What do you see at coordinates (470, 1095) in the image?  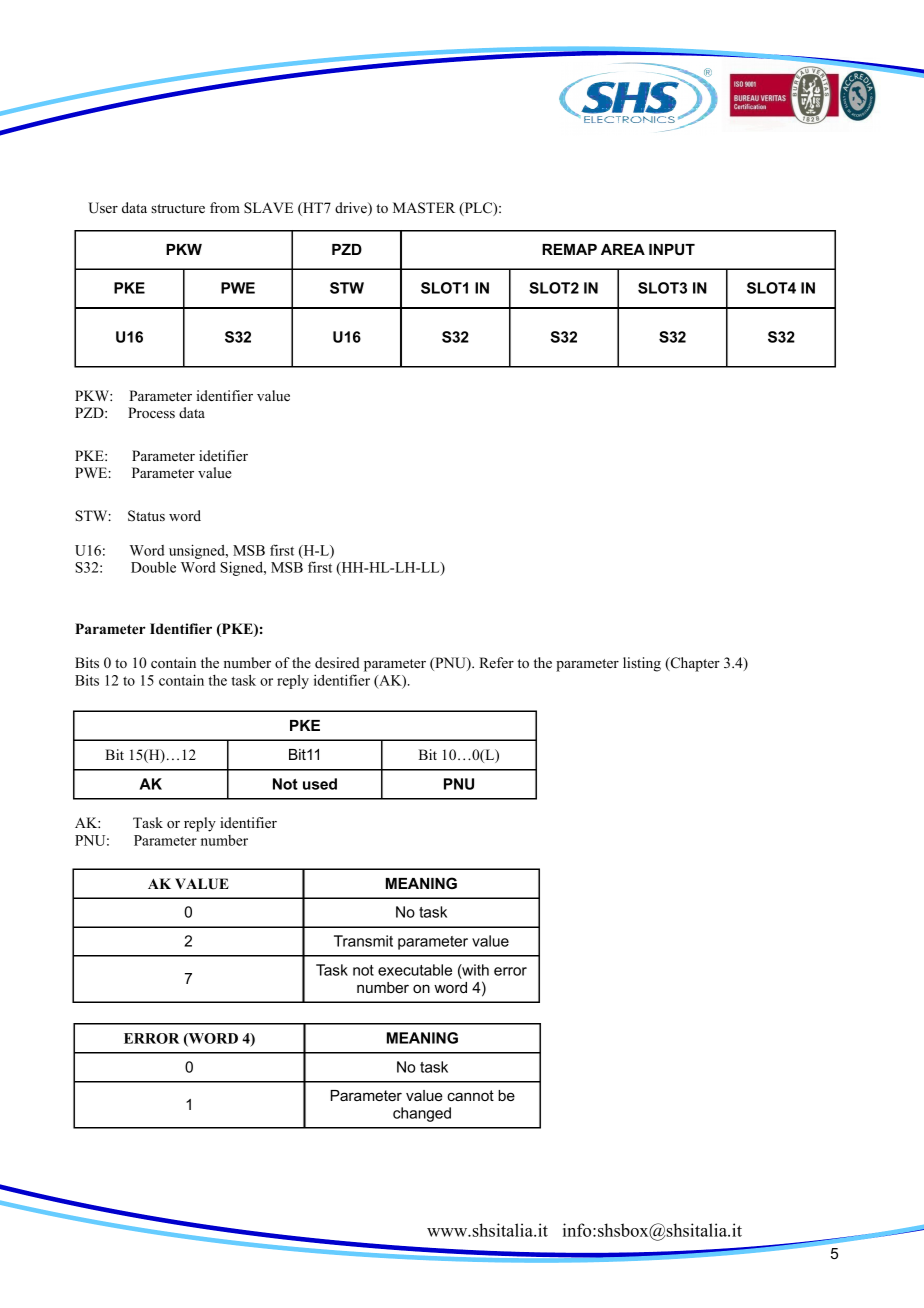 I see `cannot` at bounding box center [470, 1095].
